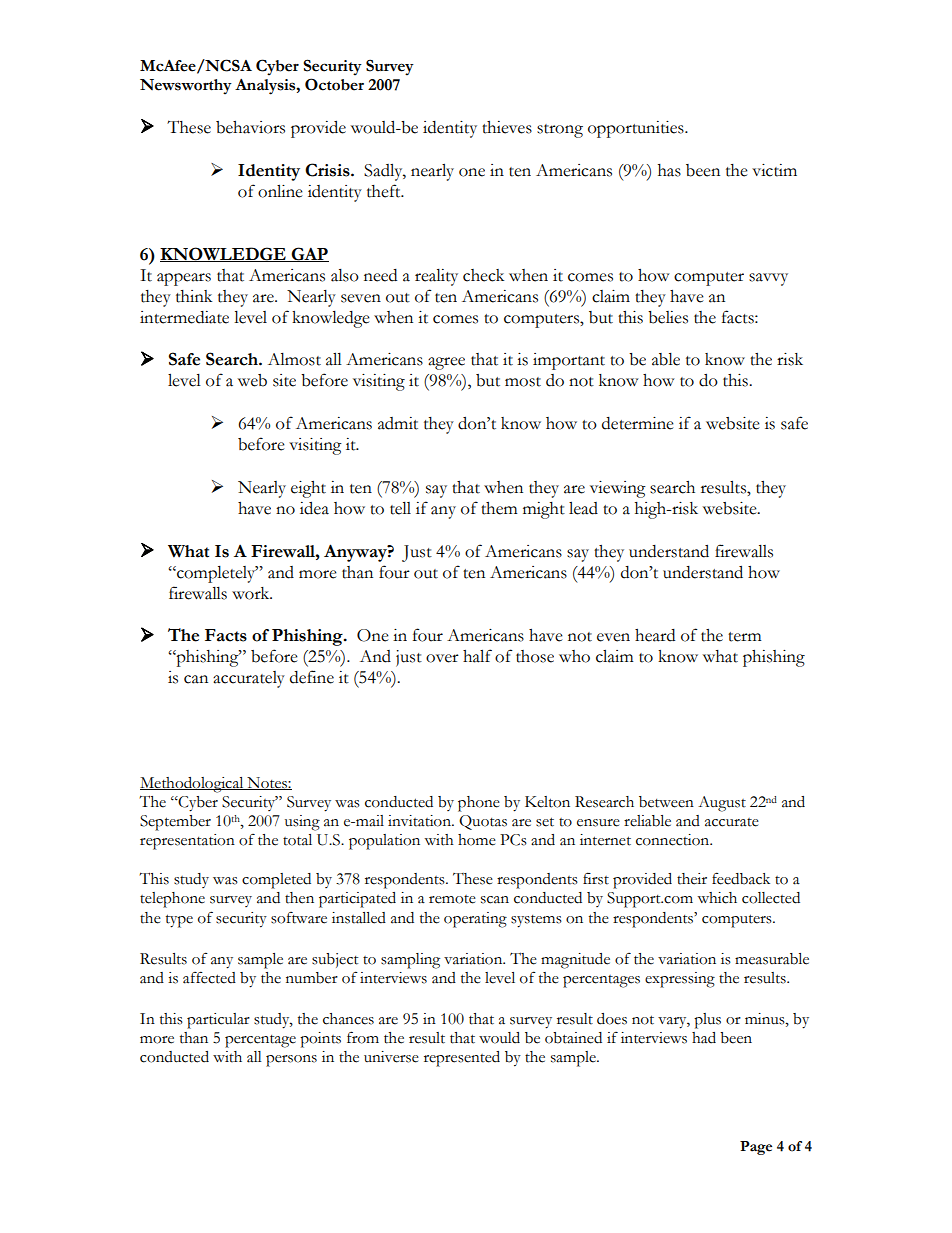 This screenshot has height=1233, width=952. Describe the element at coordinates (507, 127) in the screenshot. I see `thieves` at that location.
